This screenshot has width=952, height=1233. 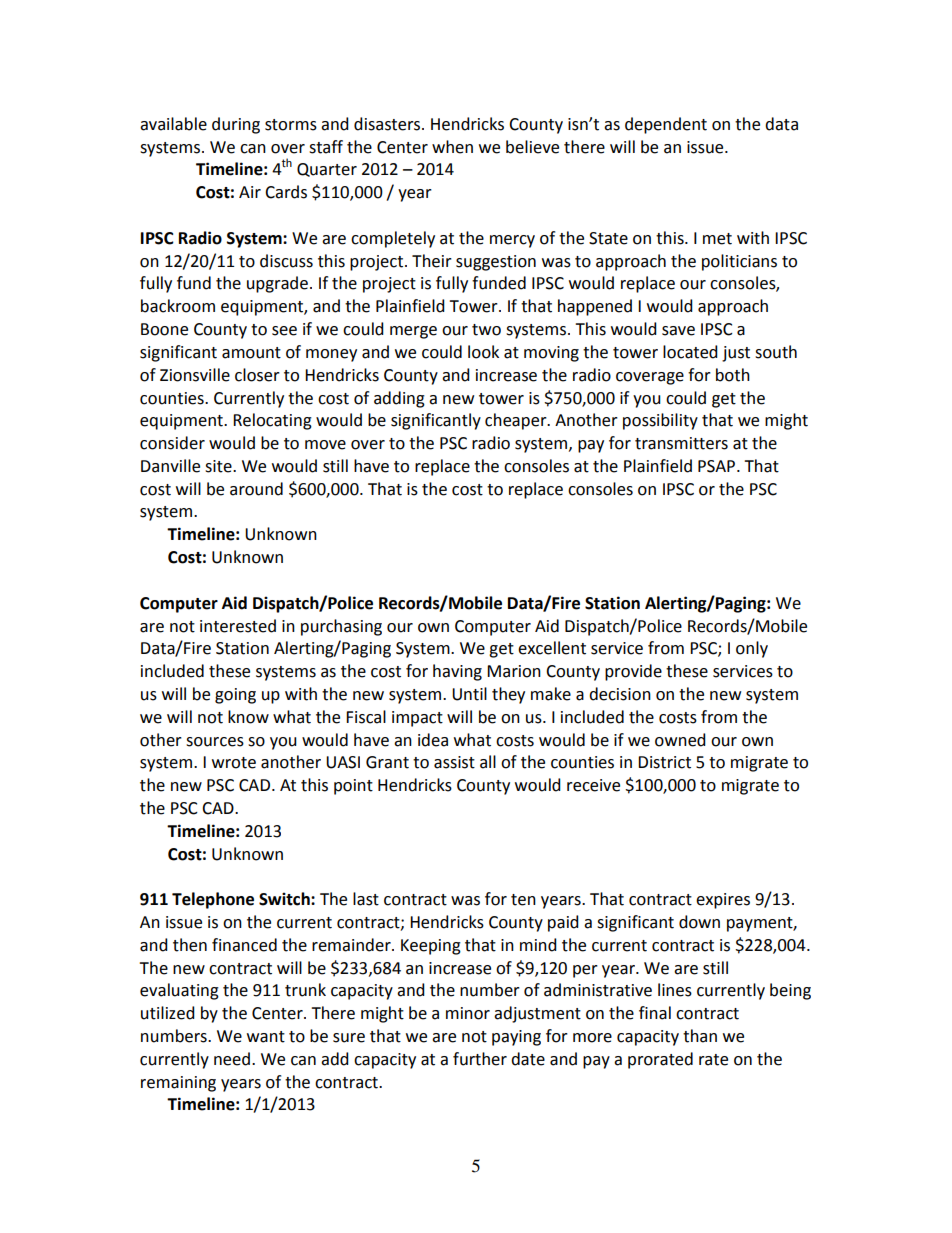 What do you see at coordinates (480, 1059) in the screenshot?
I see `further` at bounding box center [480, 1059].
